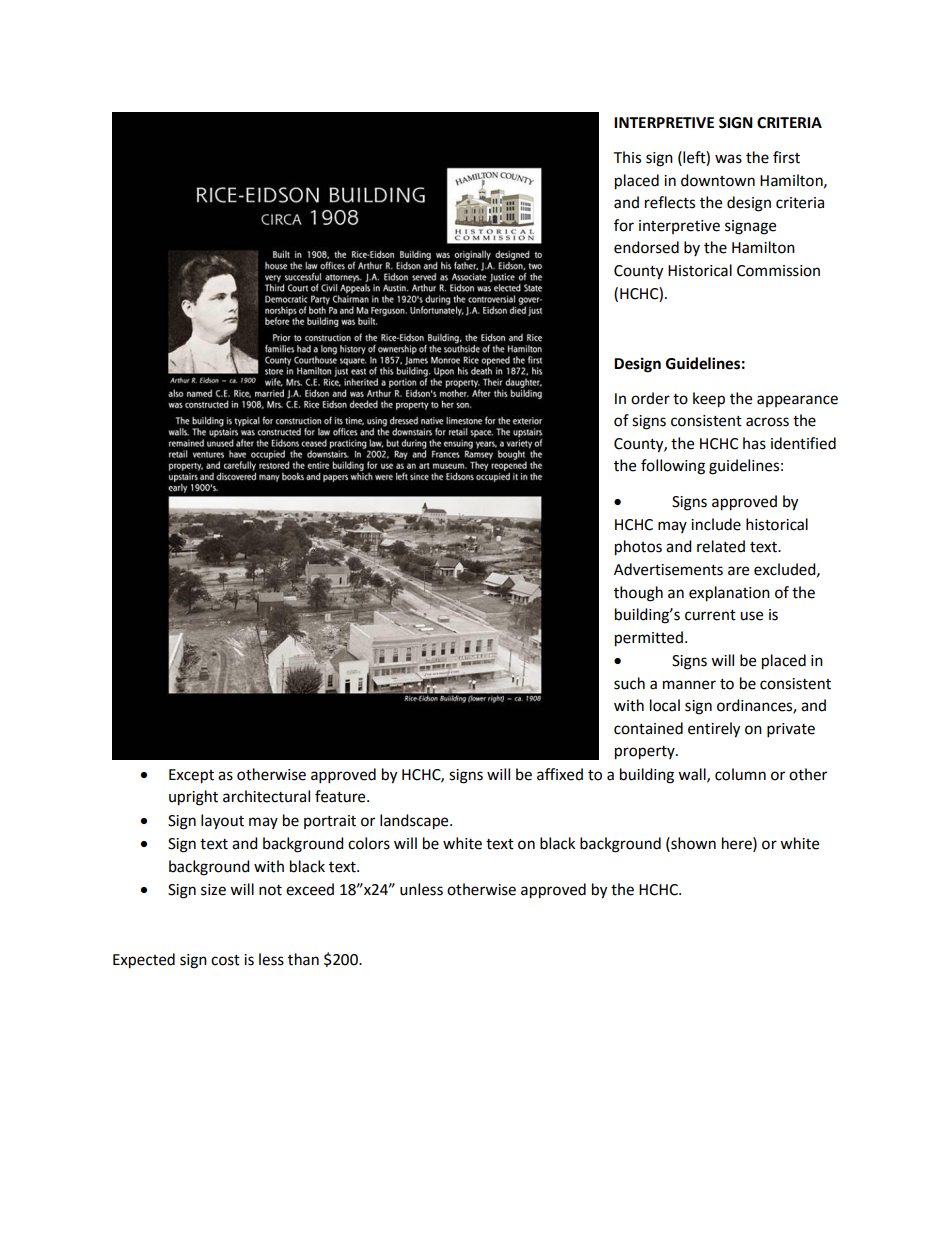 The height and width of the screenshot is (1233, 952). Describe the element at coordinates (650, 398) in the screenshot. I see `order` at that location.
